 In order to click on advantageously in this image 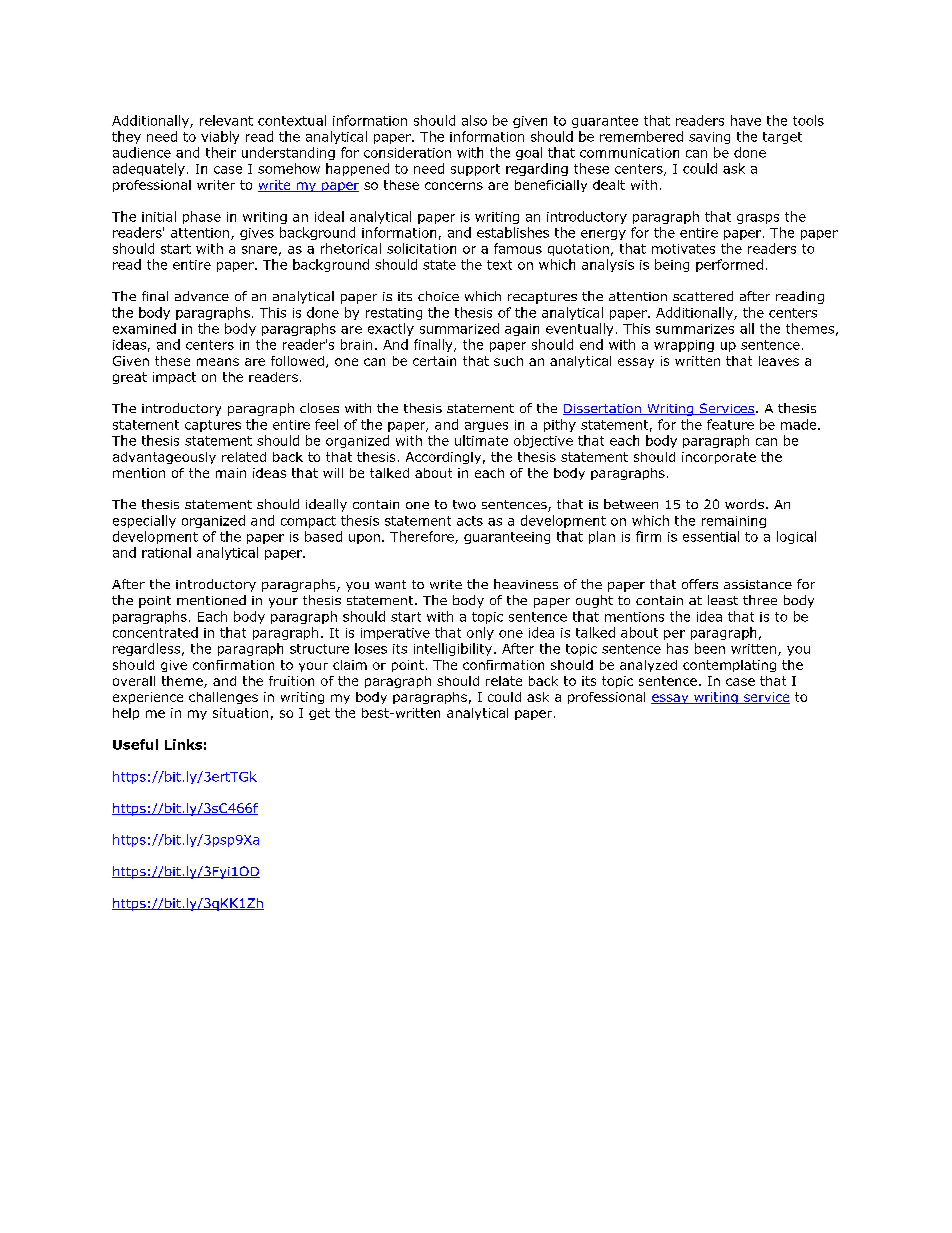, I will do `click(164, 458)`.
